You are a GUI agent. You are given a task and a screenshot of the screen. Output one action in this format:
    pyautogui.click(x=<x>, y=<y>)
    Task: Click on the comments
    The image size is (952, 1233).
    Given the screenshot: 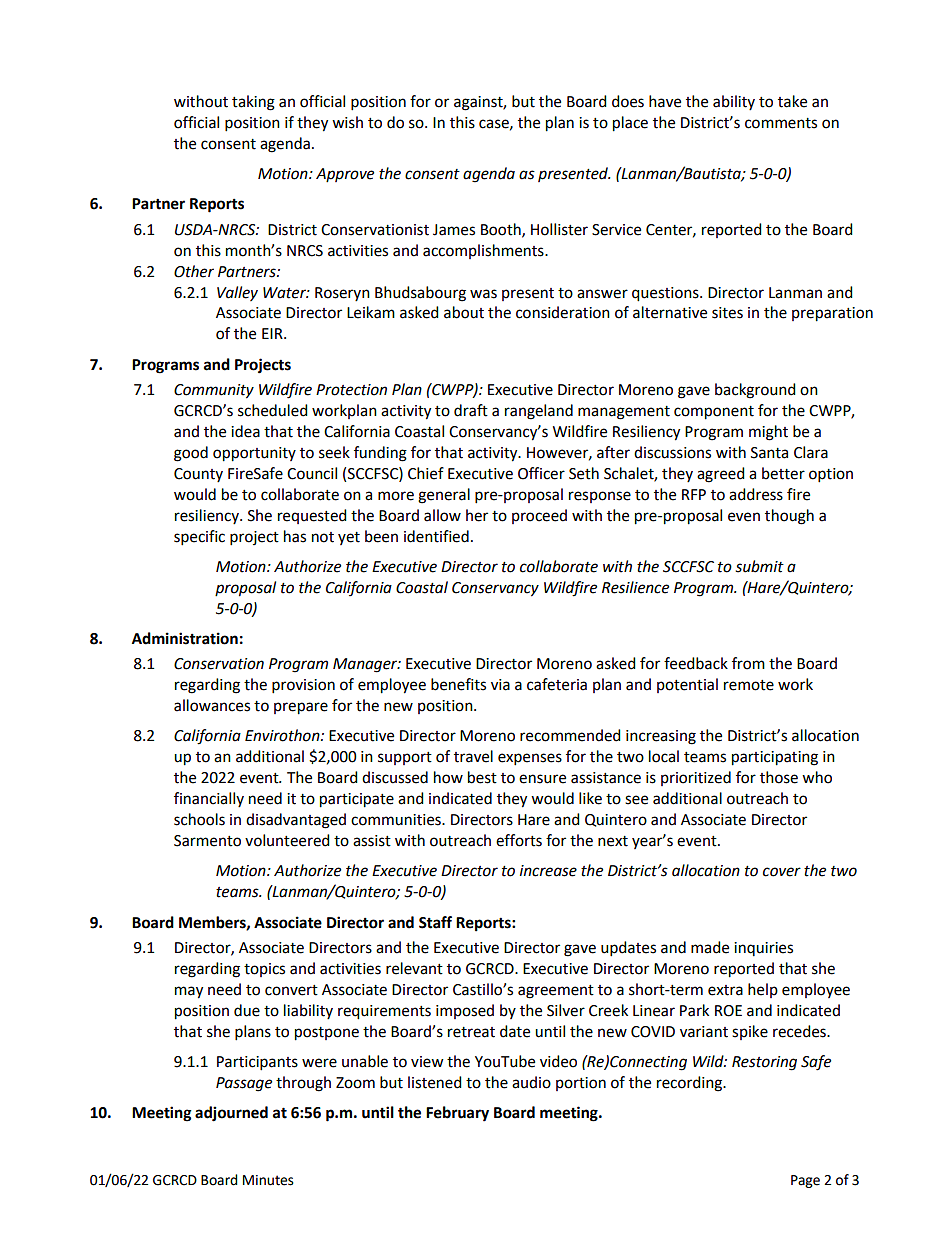 What is the action you would take?
    pyautogui.click(x=781, y=123)
